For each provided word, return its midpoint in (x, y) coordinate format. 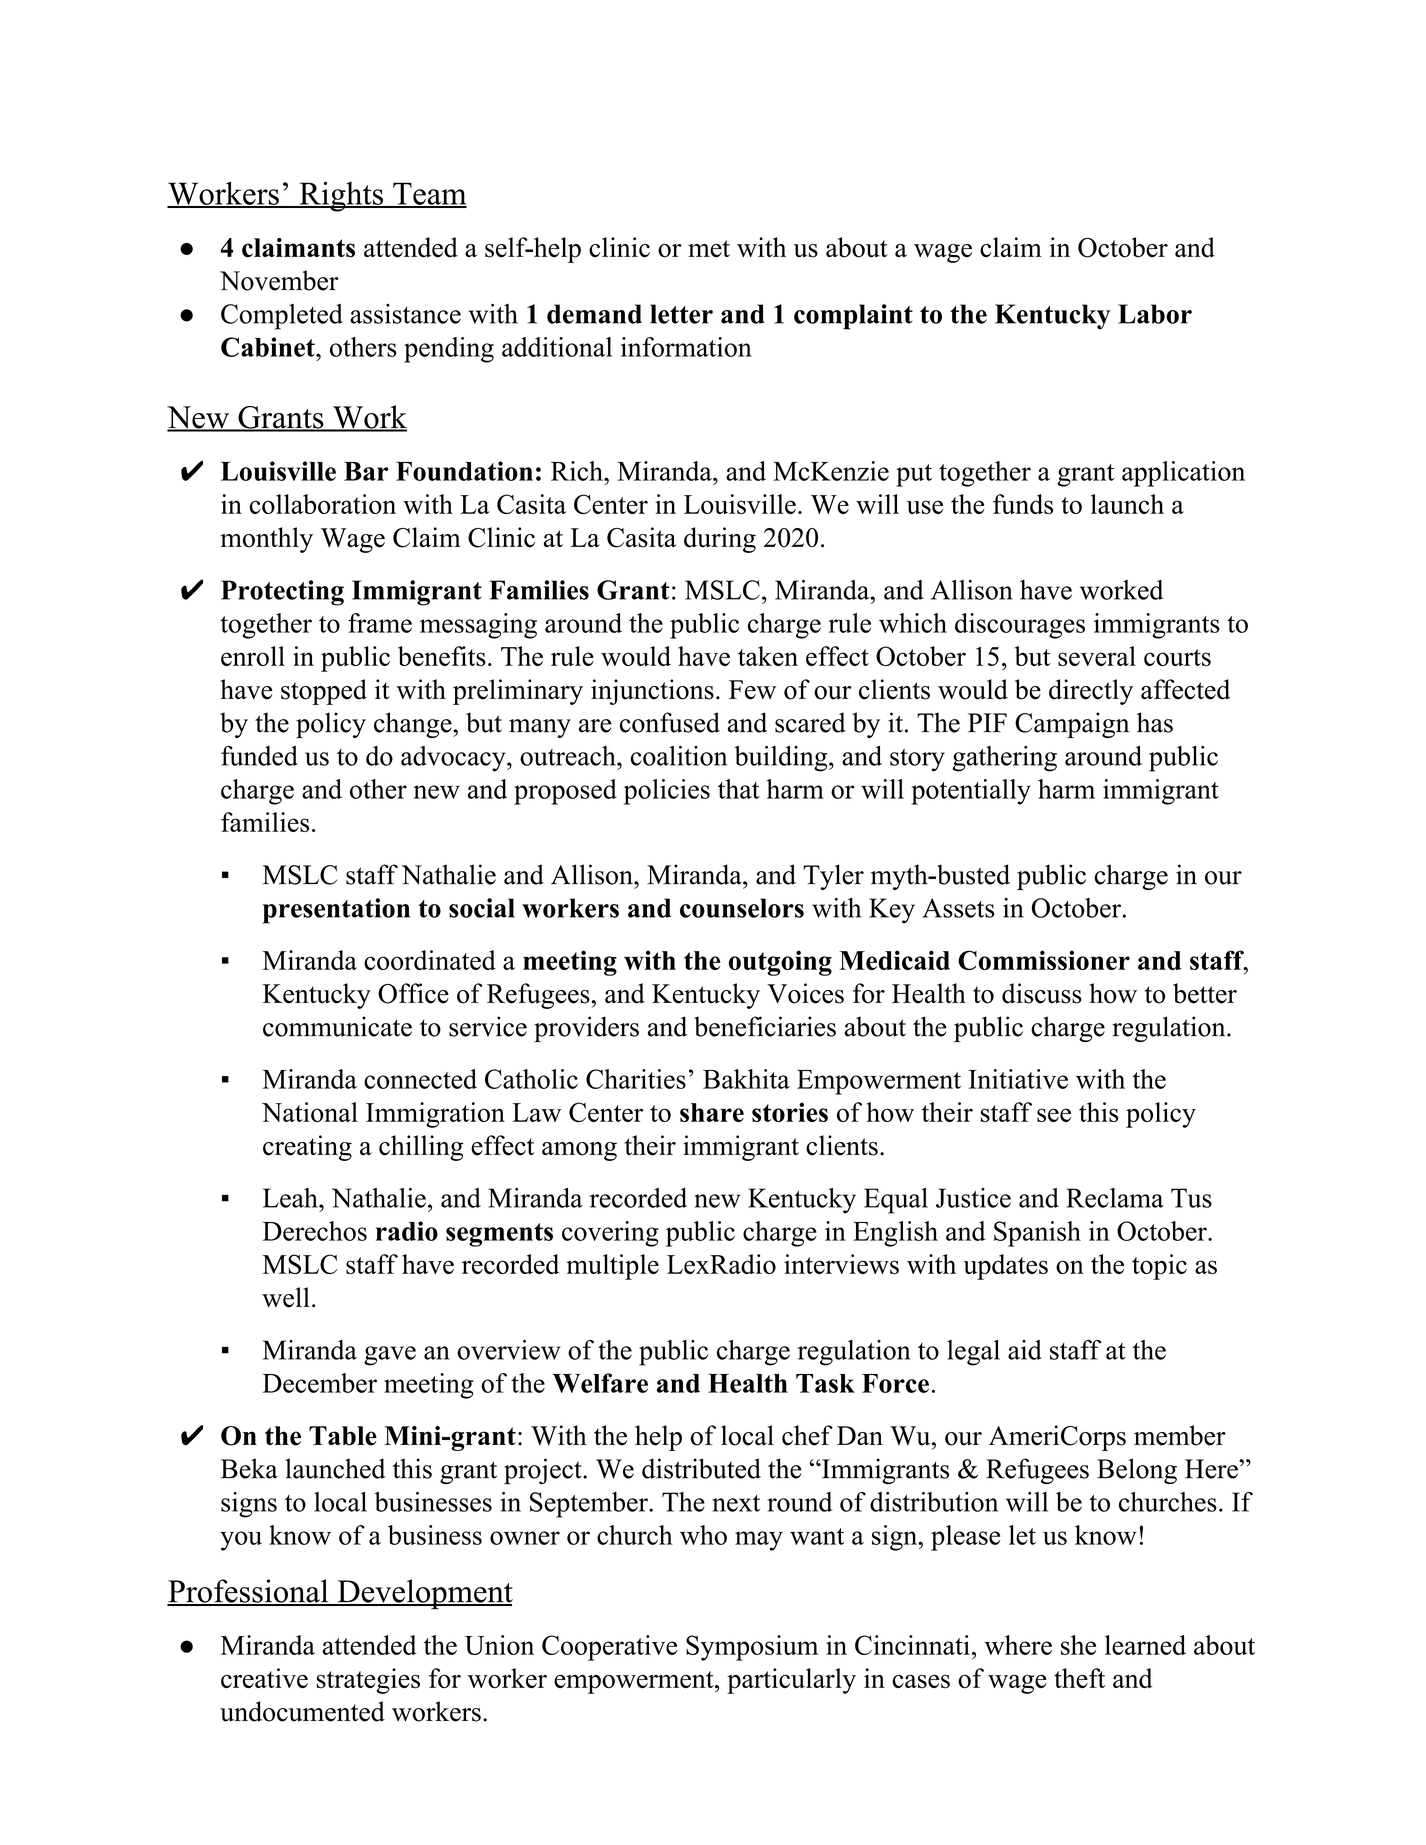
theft (1079, 1678)
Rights (341, 196)
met (709, 249)
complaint (853, 317)
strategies (368, 1681)
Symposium (752, 1648)
